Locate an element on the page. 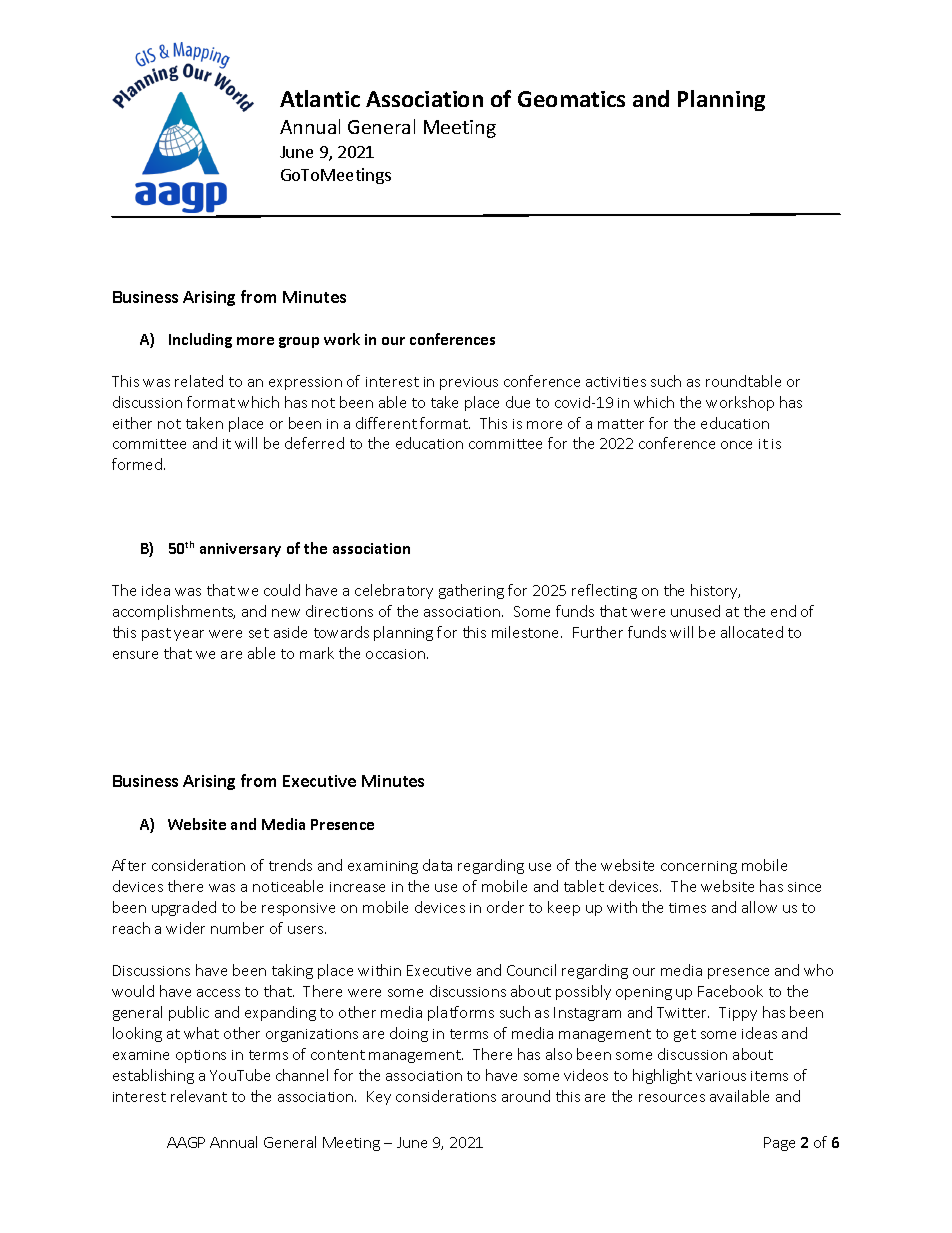 Image resolution: width=952 pixels, height=1233 pixels. activities is located at coordinates (616, 382).
